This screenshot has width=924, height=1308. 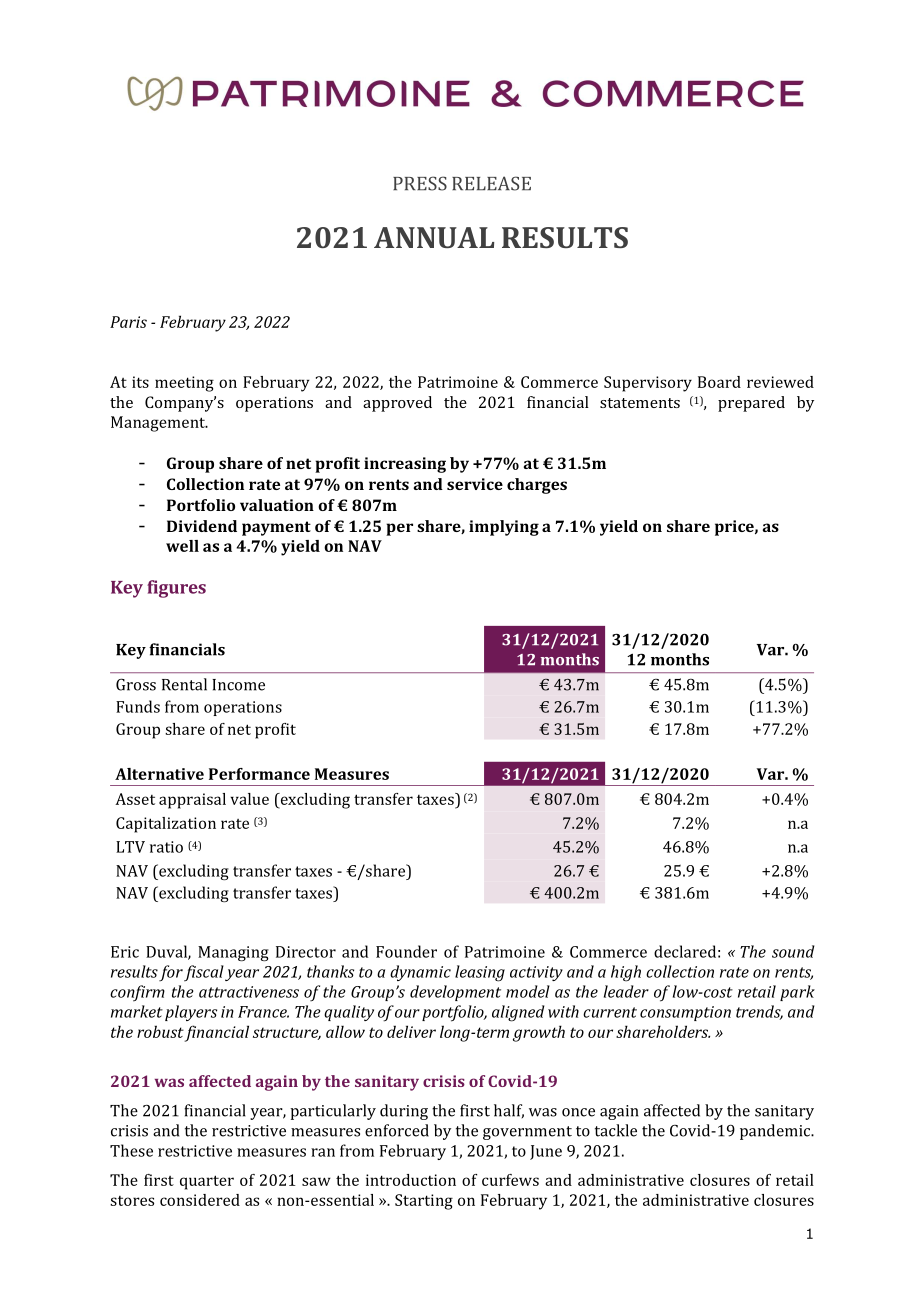 I want to click on appraisal, so click(x=192, y=801).
